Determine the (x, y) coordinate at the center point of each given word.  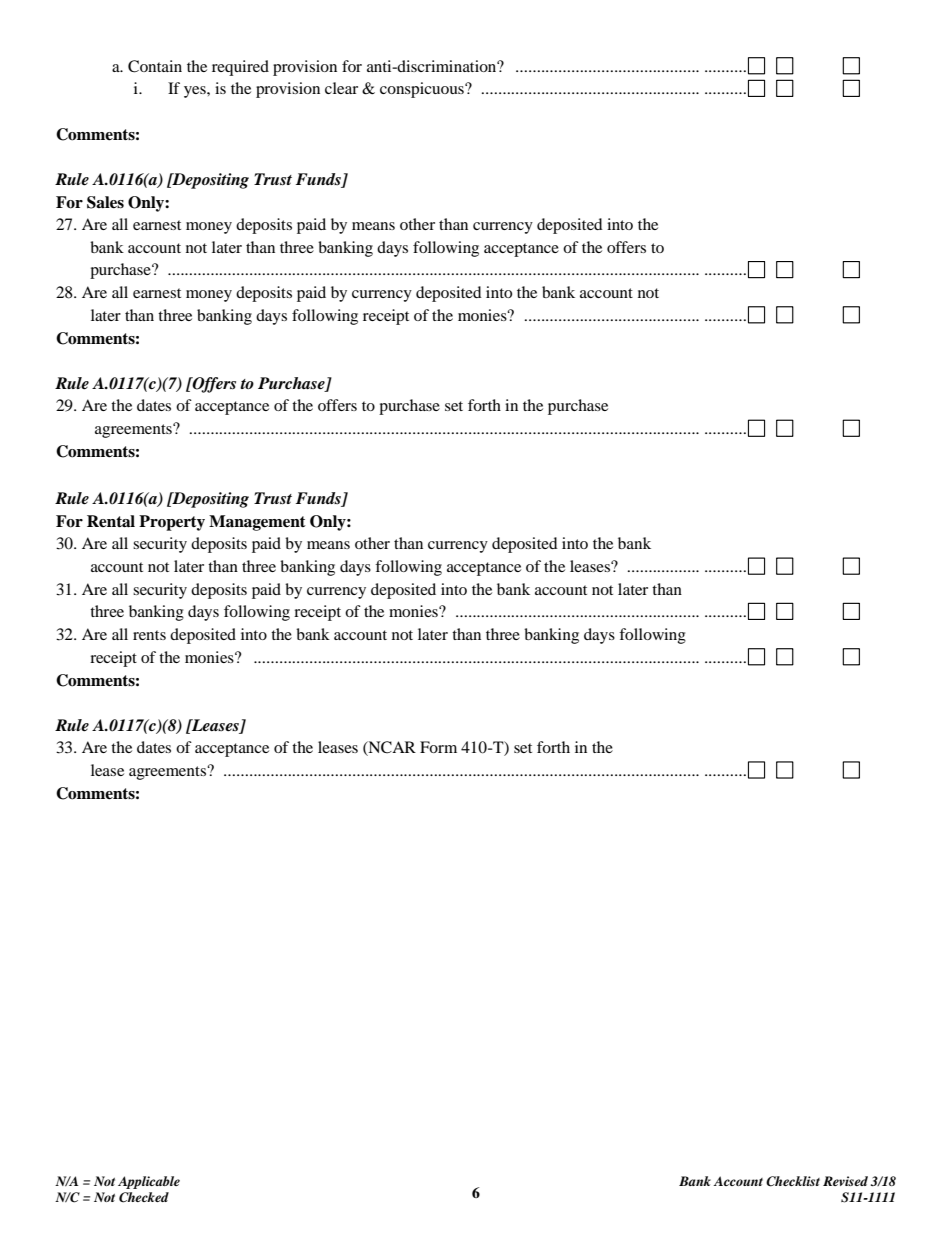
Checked (144, 1197)
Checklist (793, 1181)
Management (257, 523)
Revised (845, 1181)
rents (149, 635)
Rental (111, 521)
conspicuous (423, 90)
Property (172, 523)
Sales (105, 202)
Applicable (149, 1182)
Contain (155, 66)
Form (438, 747)
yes (196, 92)
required (240, 68)
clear (341, 88)
